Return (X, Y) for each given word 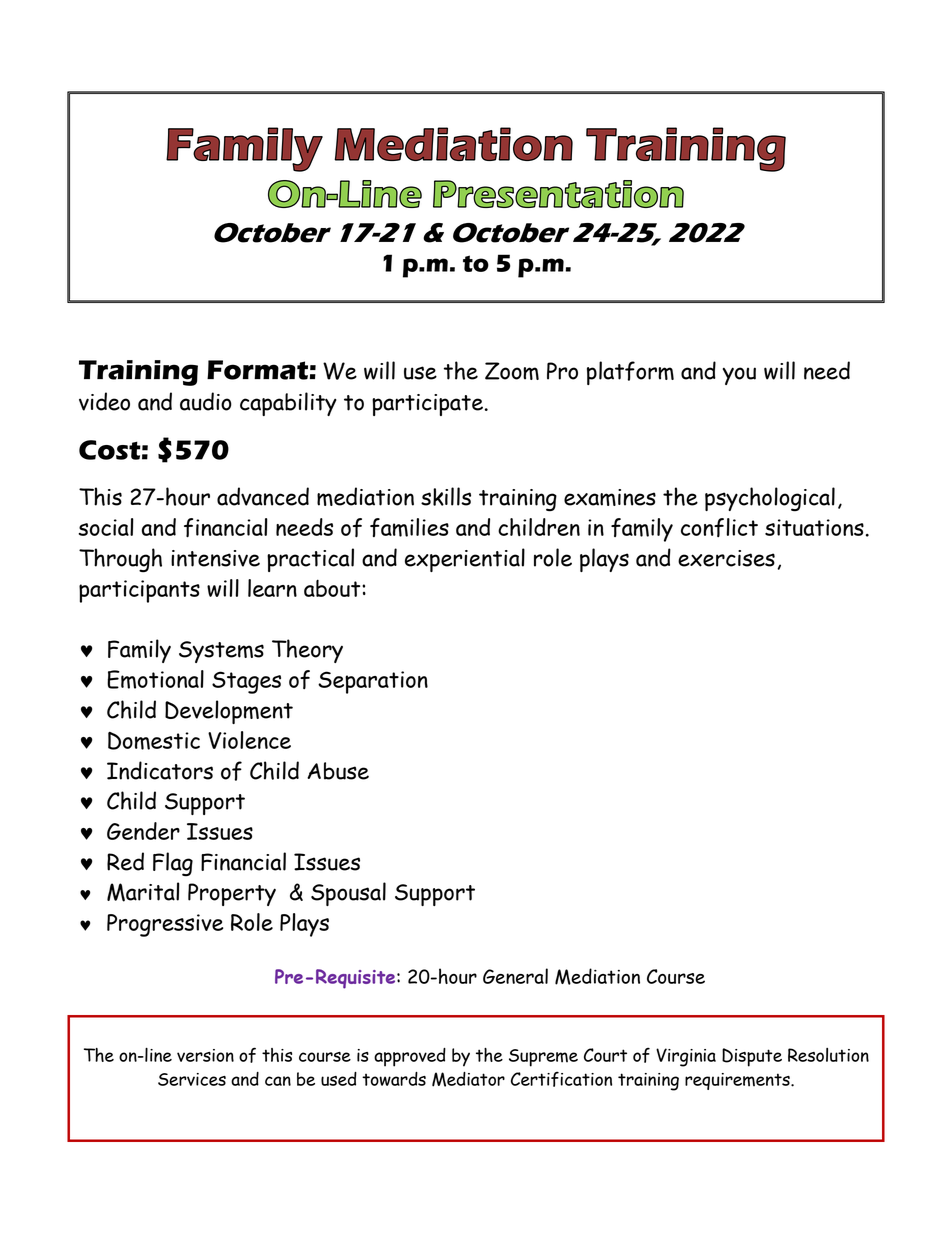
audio (206, 401)
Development (229, 712)
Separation (373, 682)
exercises (726, 558)
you (739, 376)
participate (427, 405)
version (205, 1055)
